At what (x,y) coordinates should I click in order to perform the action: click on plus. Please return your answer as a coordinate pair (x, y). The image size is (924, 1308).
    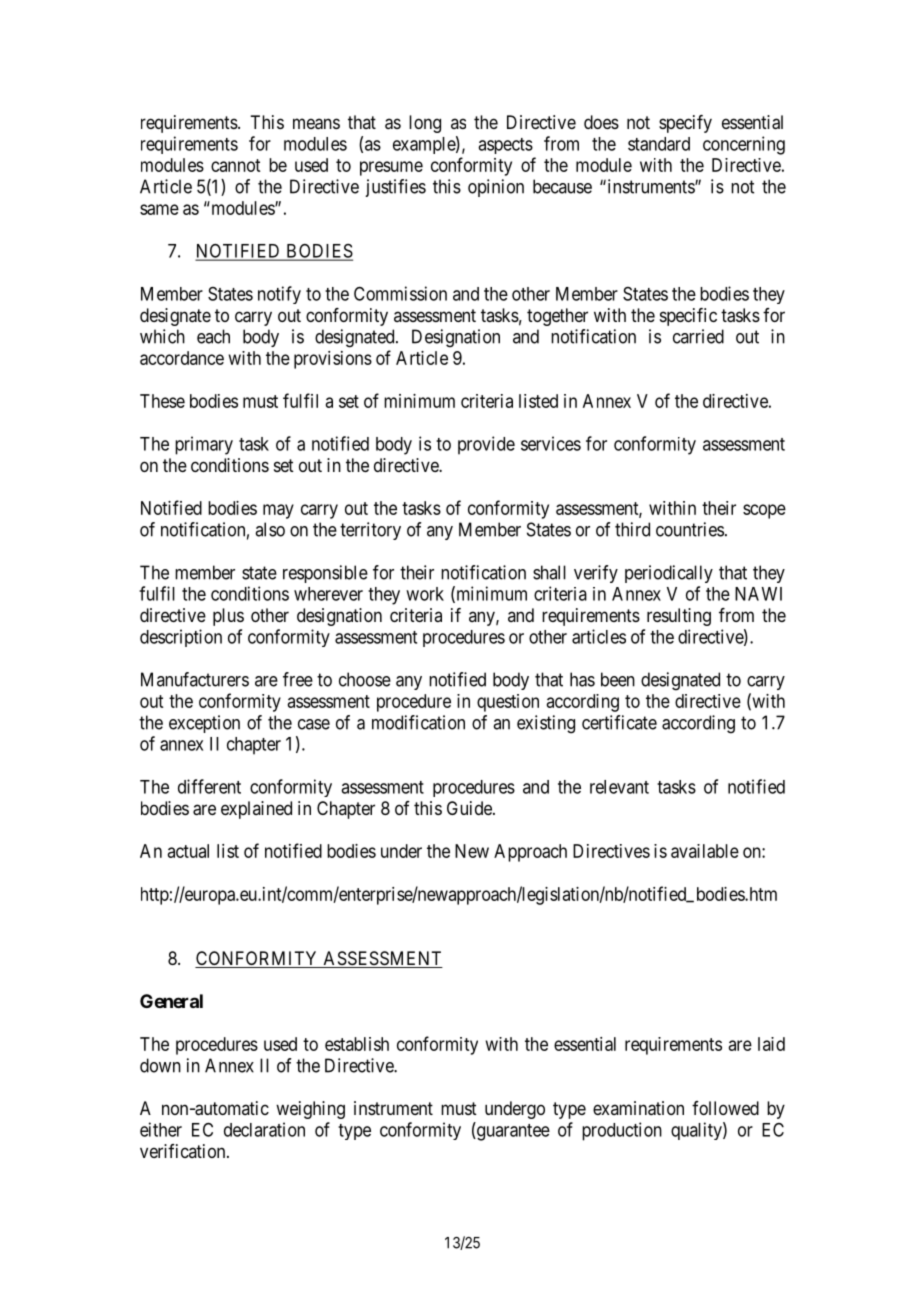
    Looking at the image, I should click on (228, 617).
